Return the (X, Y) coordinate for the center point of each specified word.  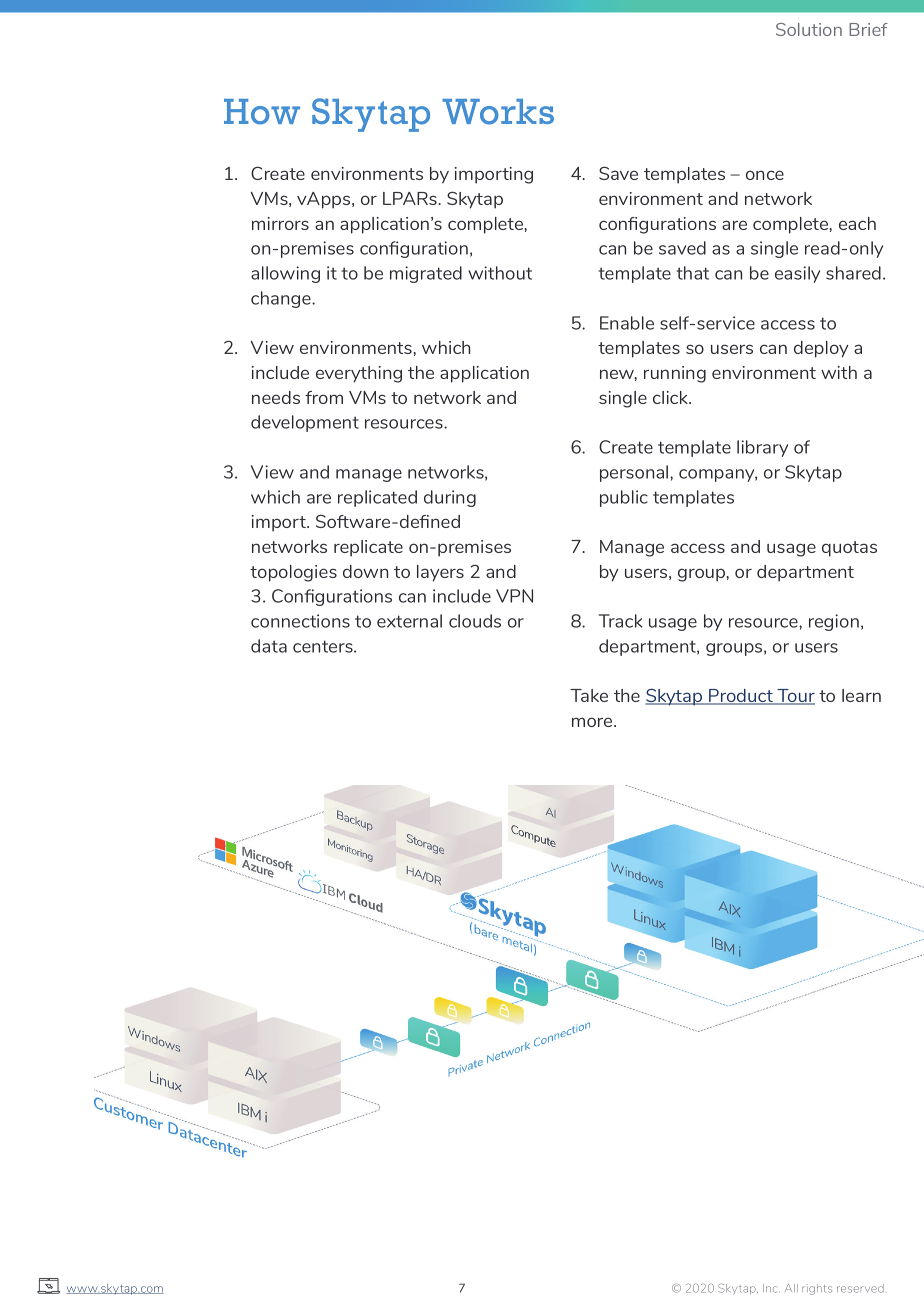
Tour (795, 697)
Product (741, 697)
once (765, 175)
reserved (860, 1288)
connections (300, 621)
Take (589, 695)
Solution (809, 29)
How (262, 112)
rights (817, 1289)
